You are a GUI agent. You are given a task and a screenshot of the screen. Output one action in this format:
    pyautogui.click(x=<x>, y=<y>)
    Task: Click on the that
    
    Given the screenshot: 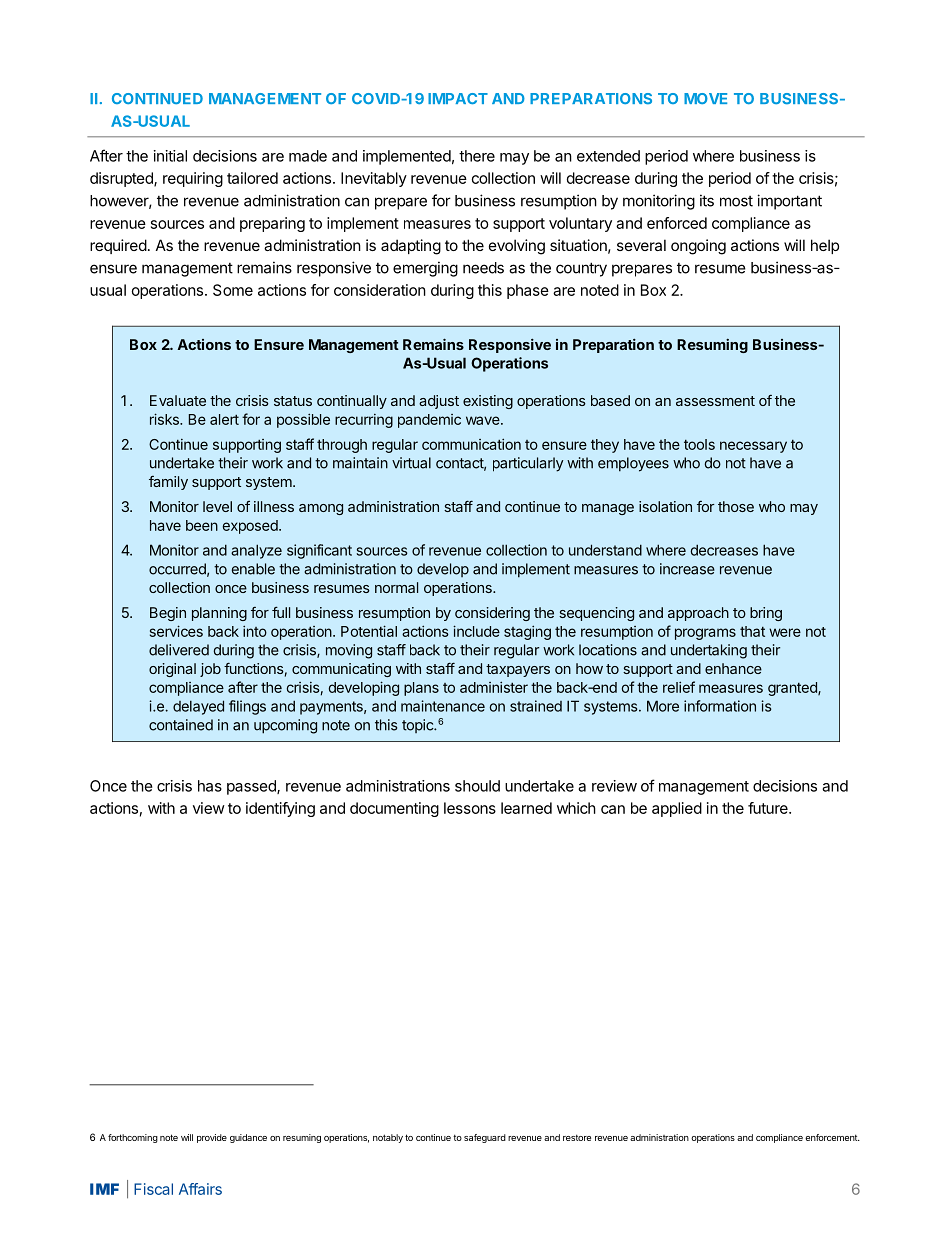 What is the action you would take?
    pyautogui.click(x=752, y=631)
